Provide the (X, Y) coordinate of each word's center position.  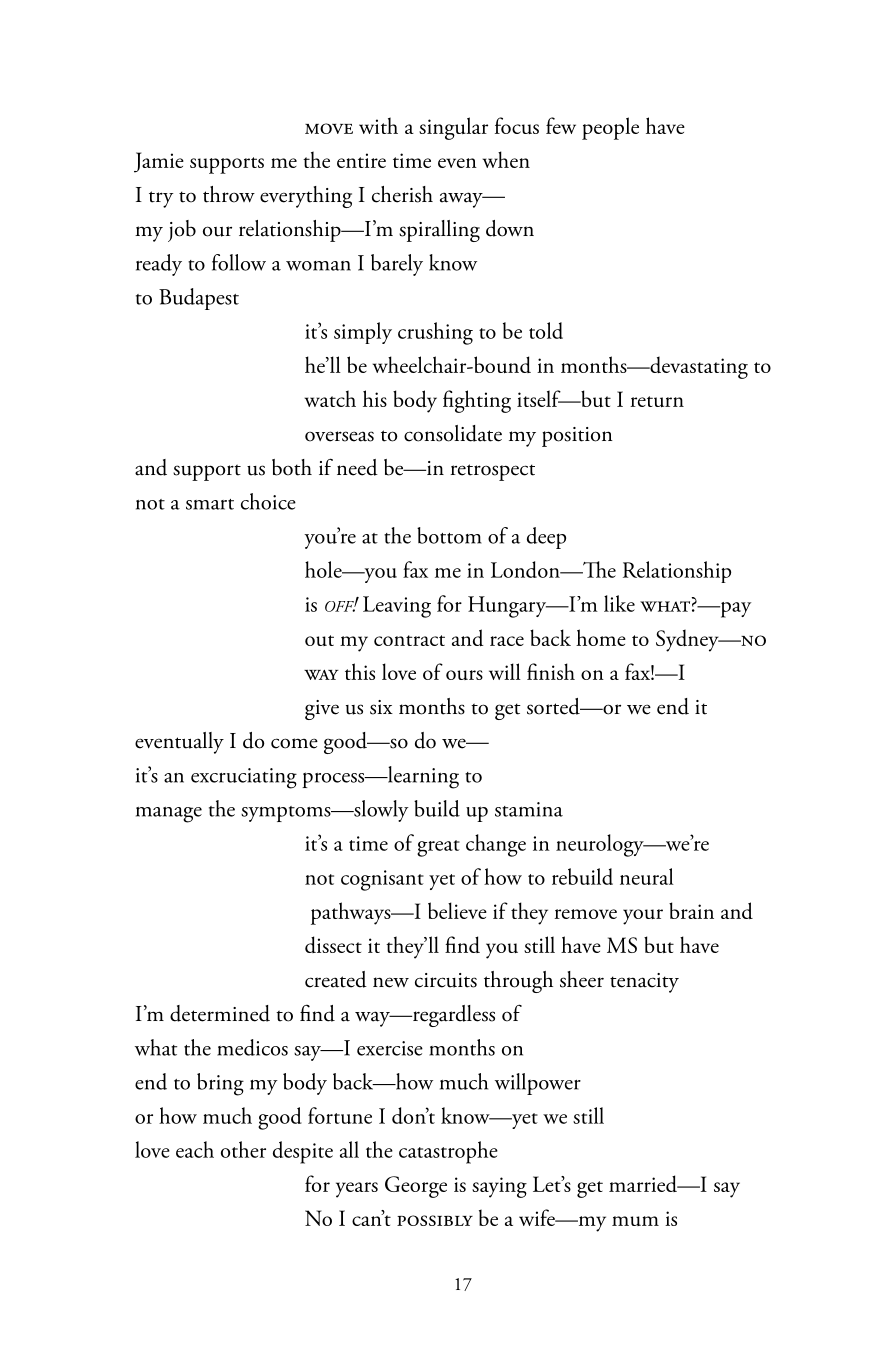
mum (635, 1221)
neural (647, 876)
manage (169, 815)
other (243, 1149)
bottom (449, 535)
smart (210, 504)
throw (229, 194)
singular (453, 128)
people (610, 128)
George (416, 1187)
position (577, 437)
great (438, 848)
